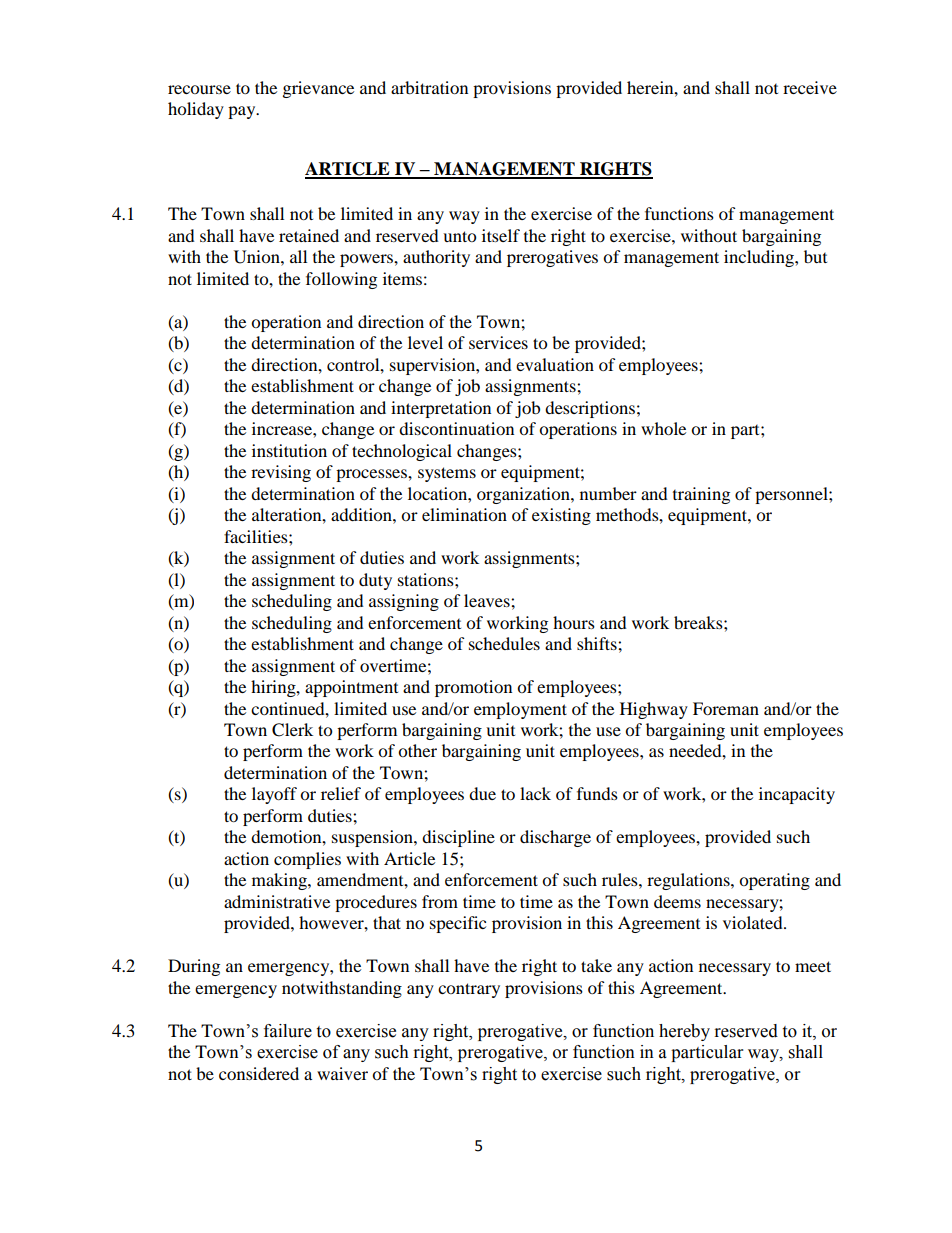  Describe the element at coordinates (429, 87) in the image. I see `arbitration` at that location.
